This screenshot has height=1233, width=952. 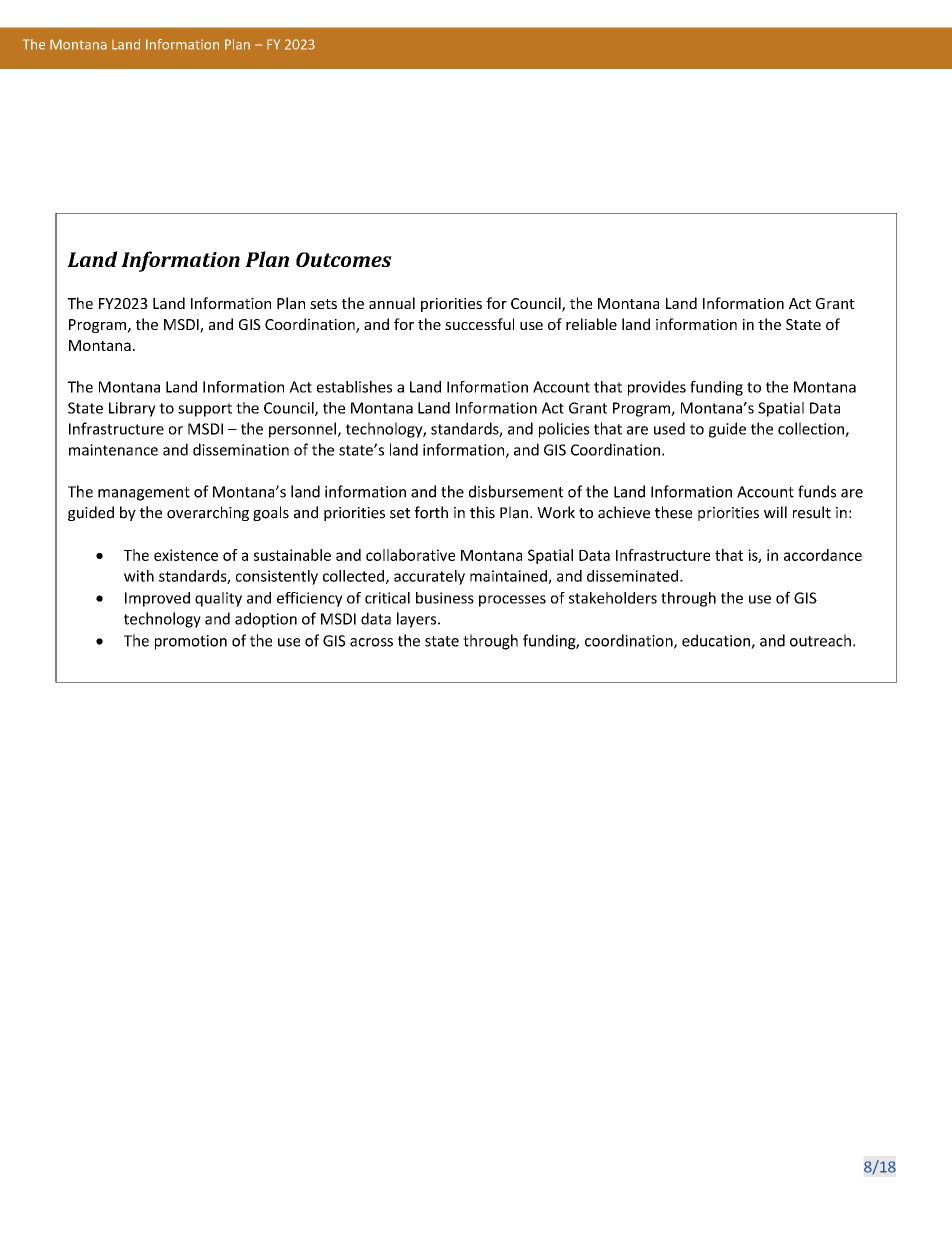 I want to click on support, so click(x=205, y=410).
